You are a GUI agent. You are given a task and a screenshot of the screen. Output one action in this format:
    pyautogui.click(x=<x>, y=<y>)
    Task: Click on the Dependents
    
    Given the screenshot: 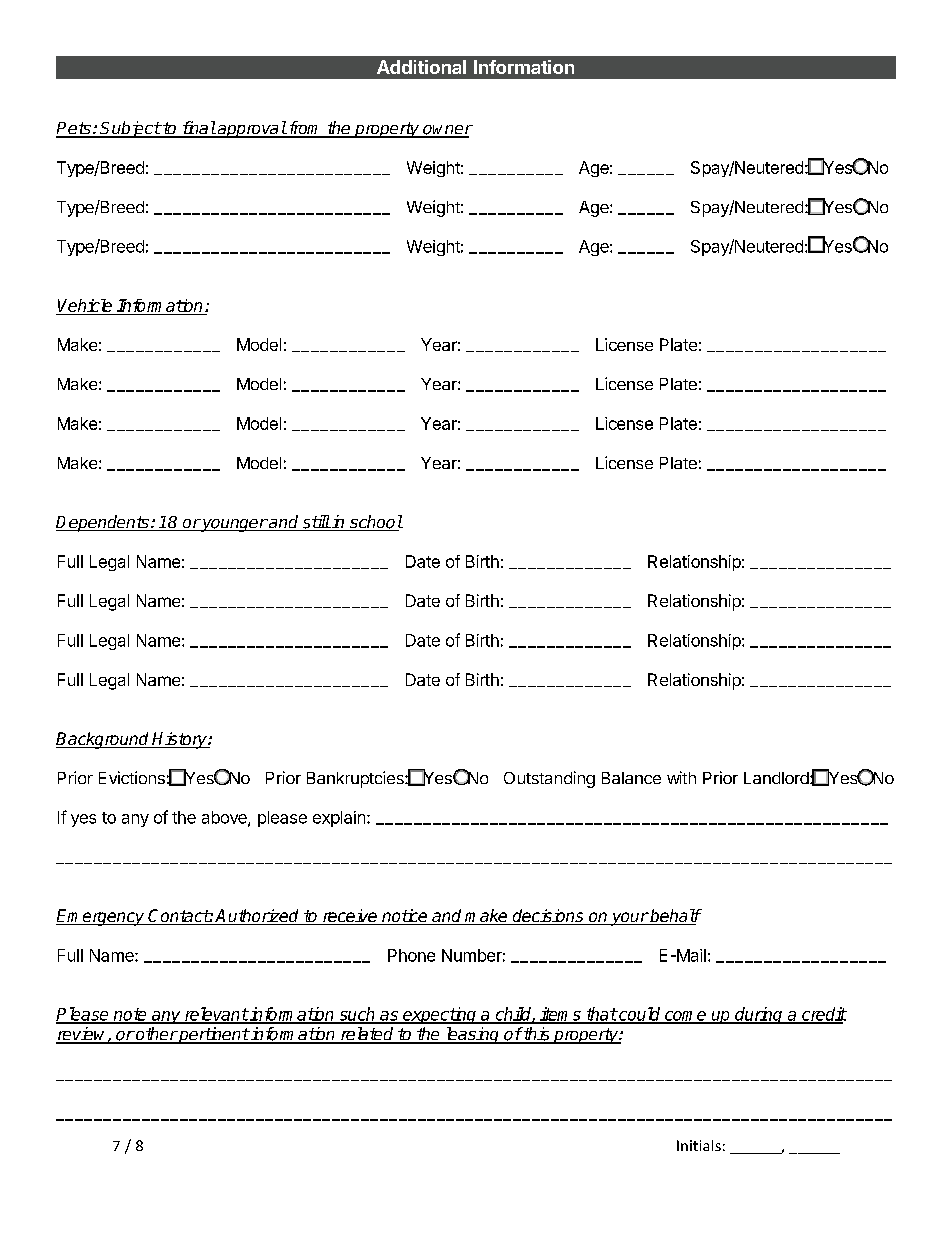 What is the action you would take?
    pyautogui.click(x=103, y=523)
